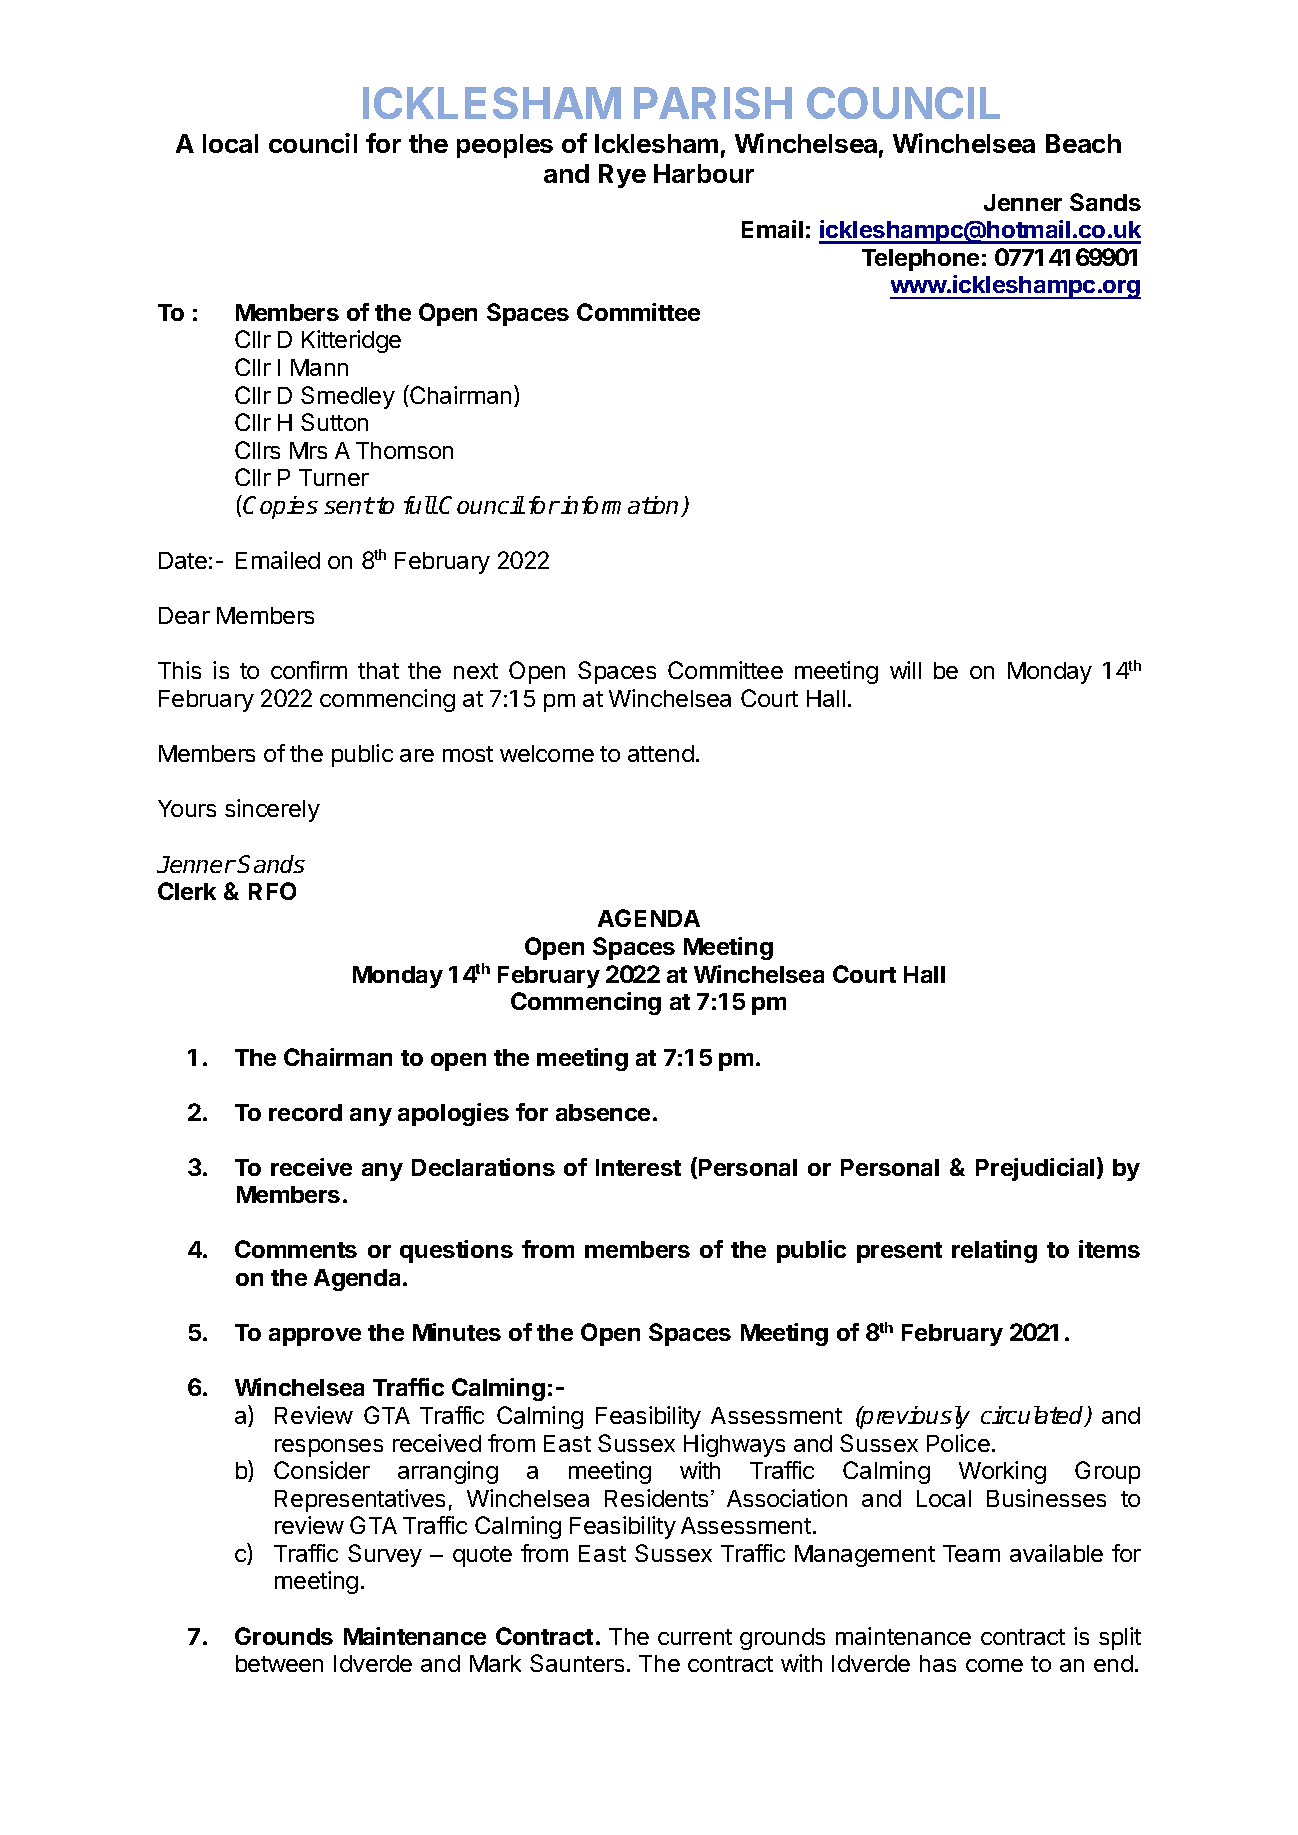 The height and width of the screenshot is (1835, 1298). Describe the element at coordinates (621, 506) in the screenshot. I see `information` at that location.
